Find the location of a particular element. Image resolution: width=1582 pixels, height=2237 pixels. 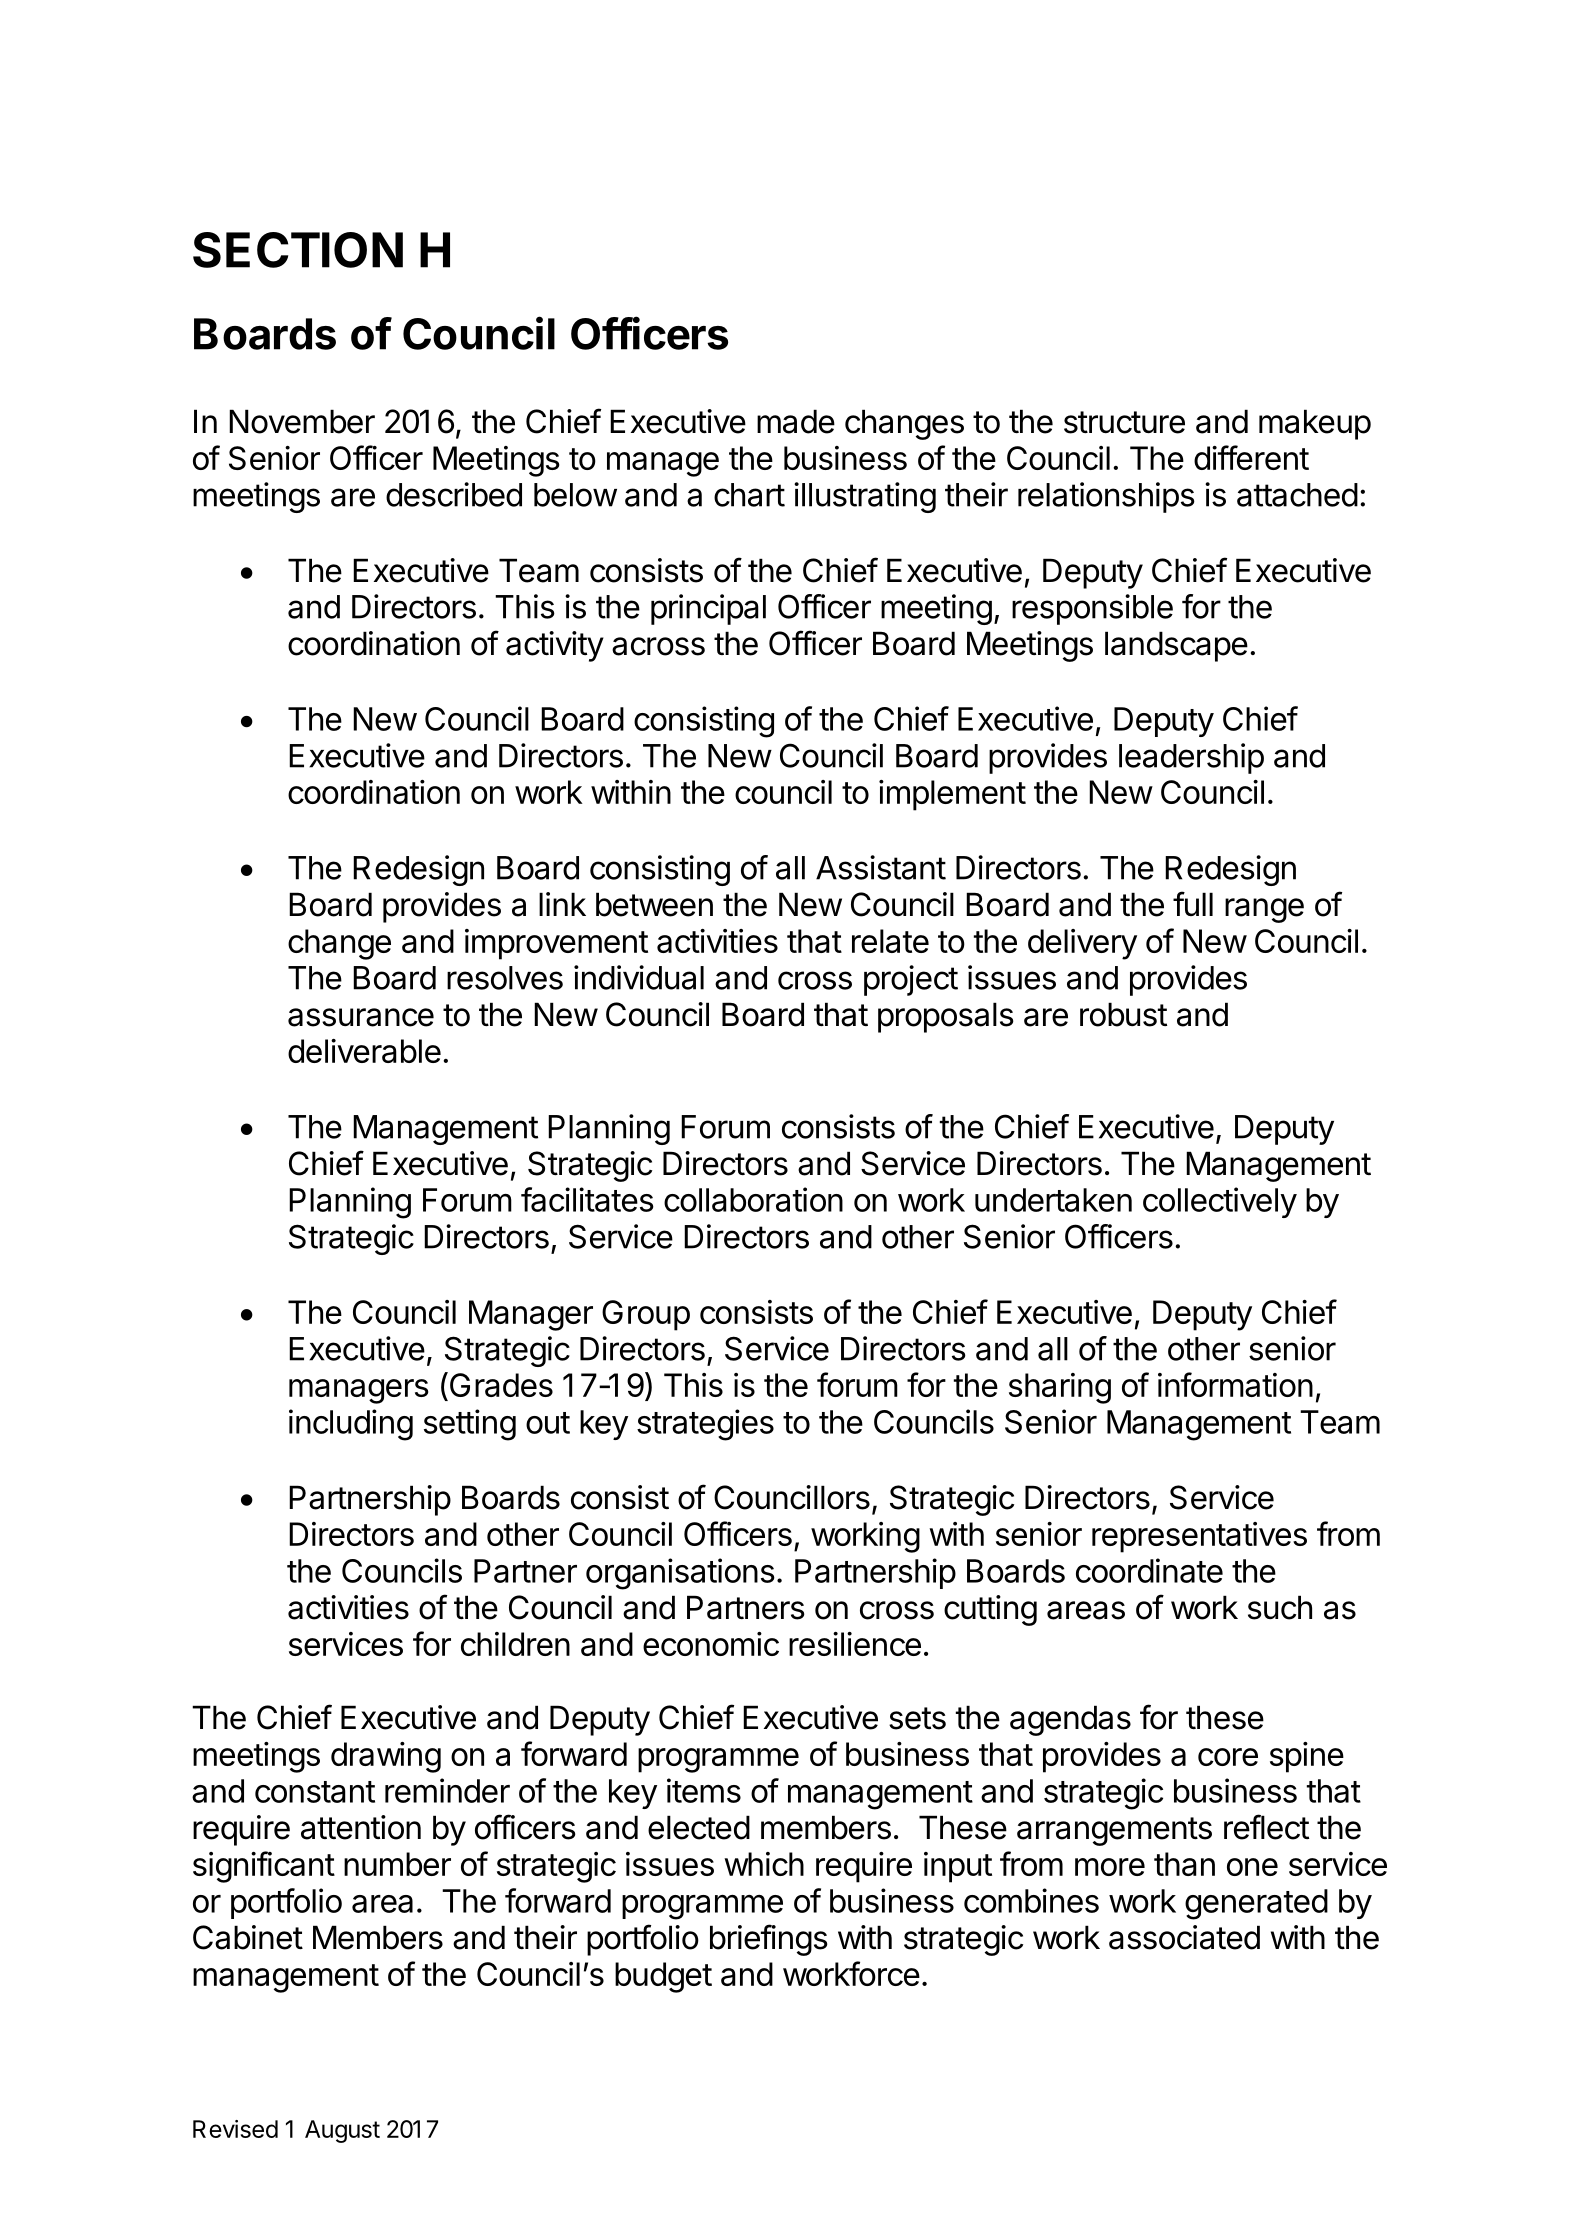

November is located at coordinates (302, 421).
